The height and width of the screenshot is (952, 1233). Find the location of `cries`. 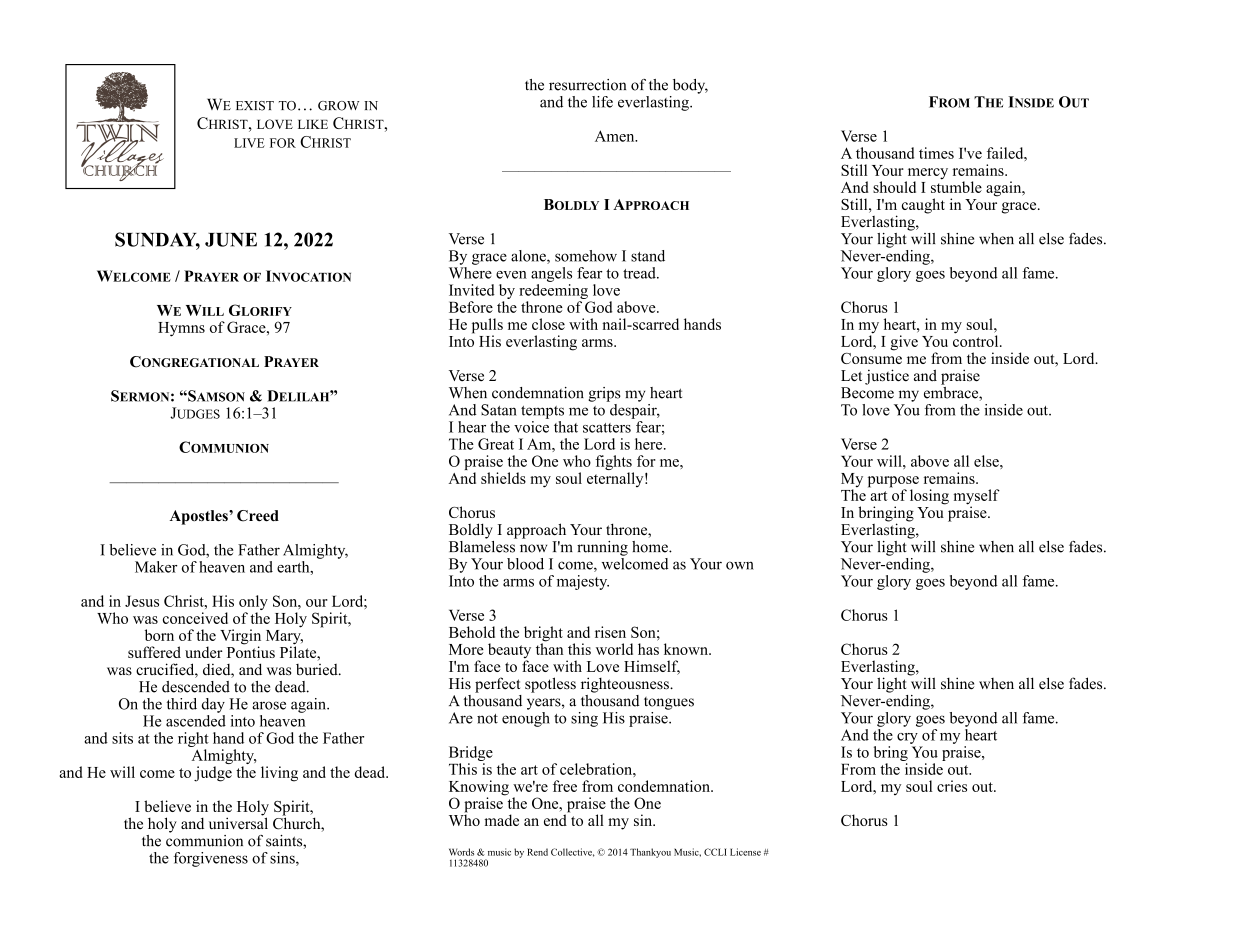

cries is located at coordinates (952, 786).
